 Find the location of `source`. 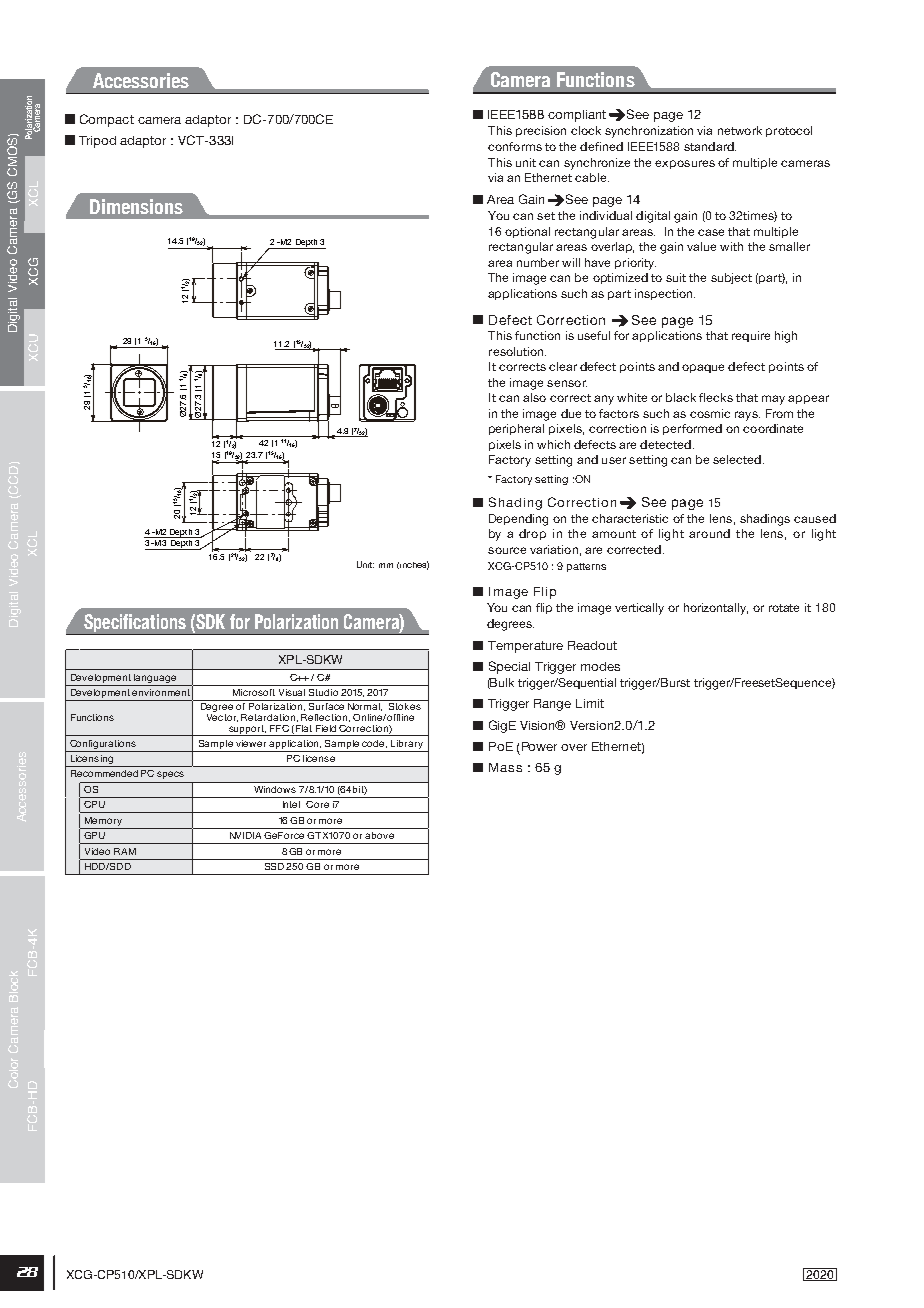

source is located at coordinates (507, 550).
